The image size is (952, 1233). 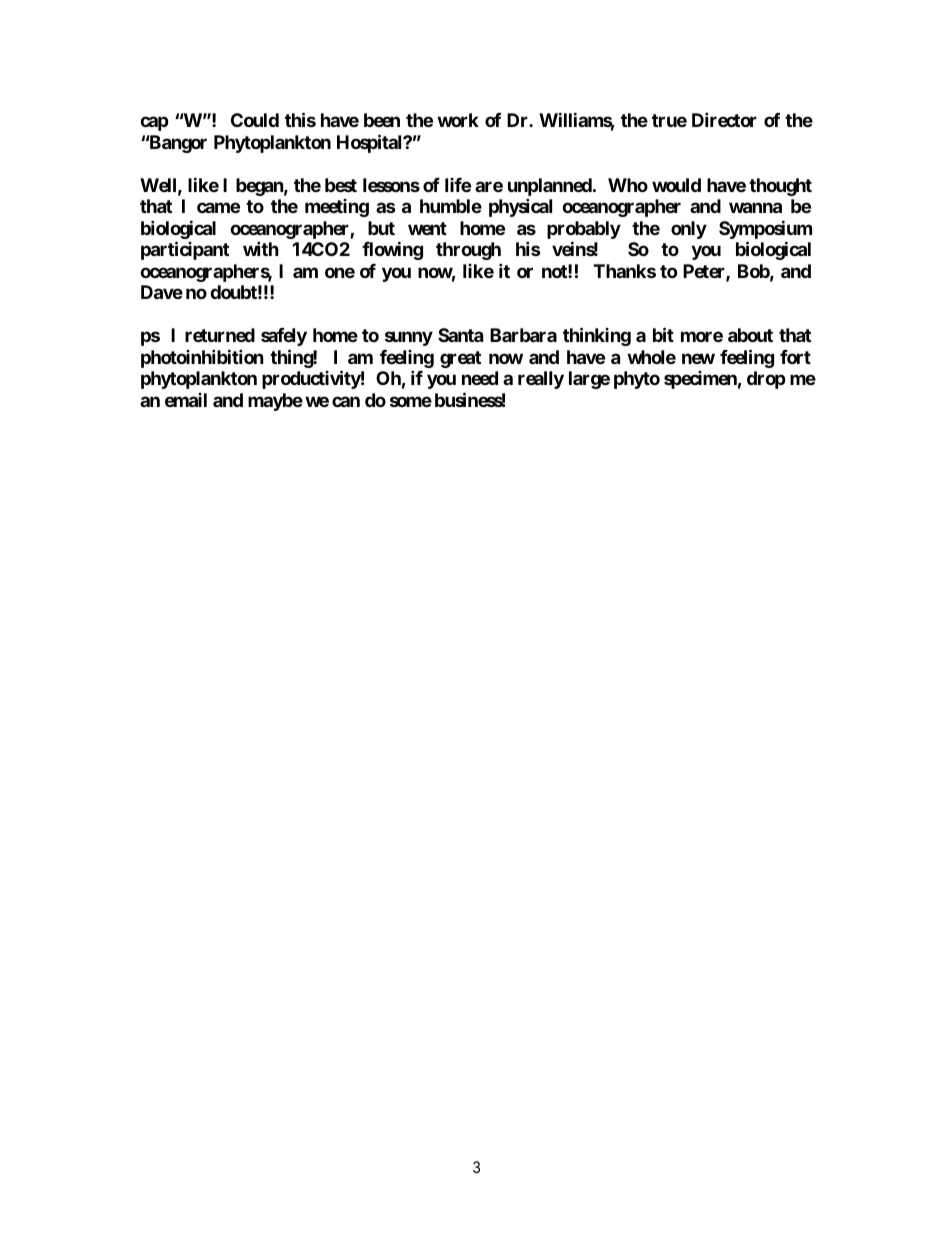 I want to click on Could, so click(x=255, y=120).
